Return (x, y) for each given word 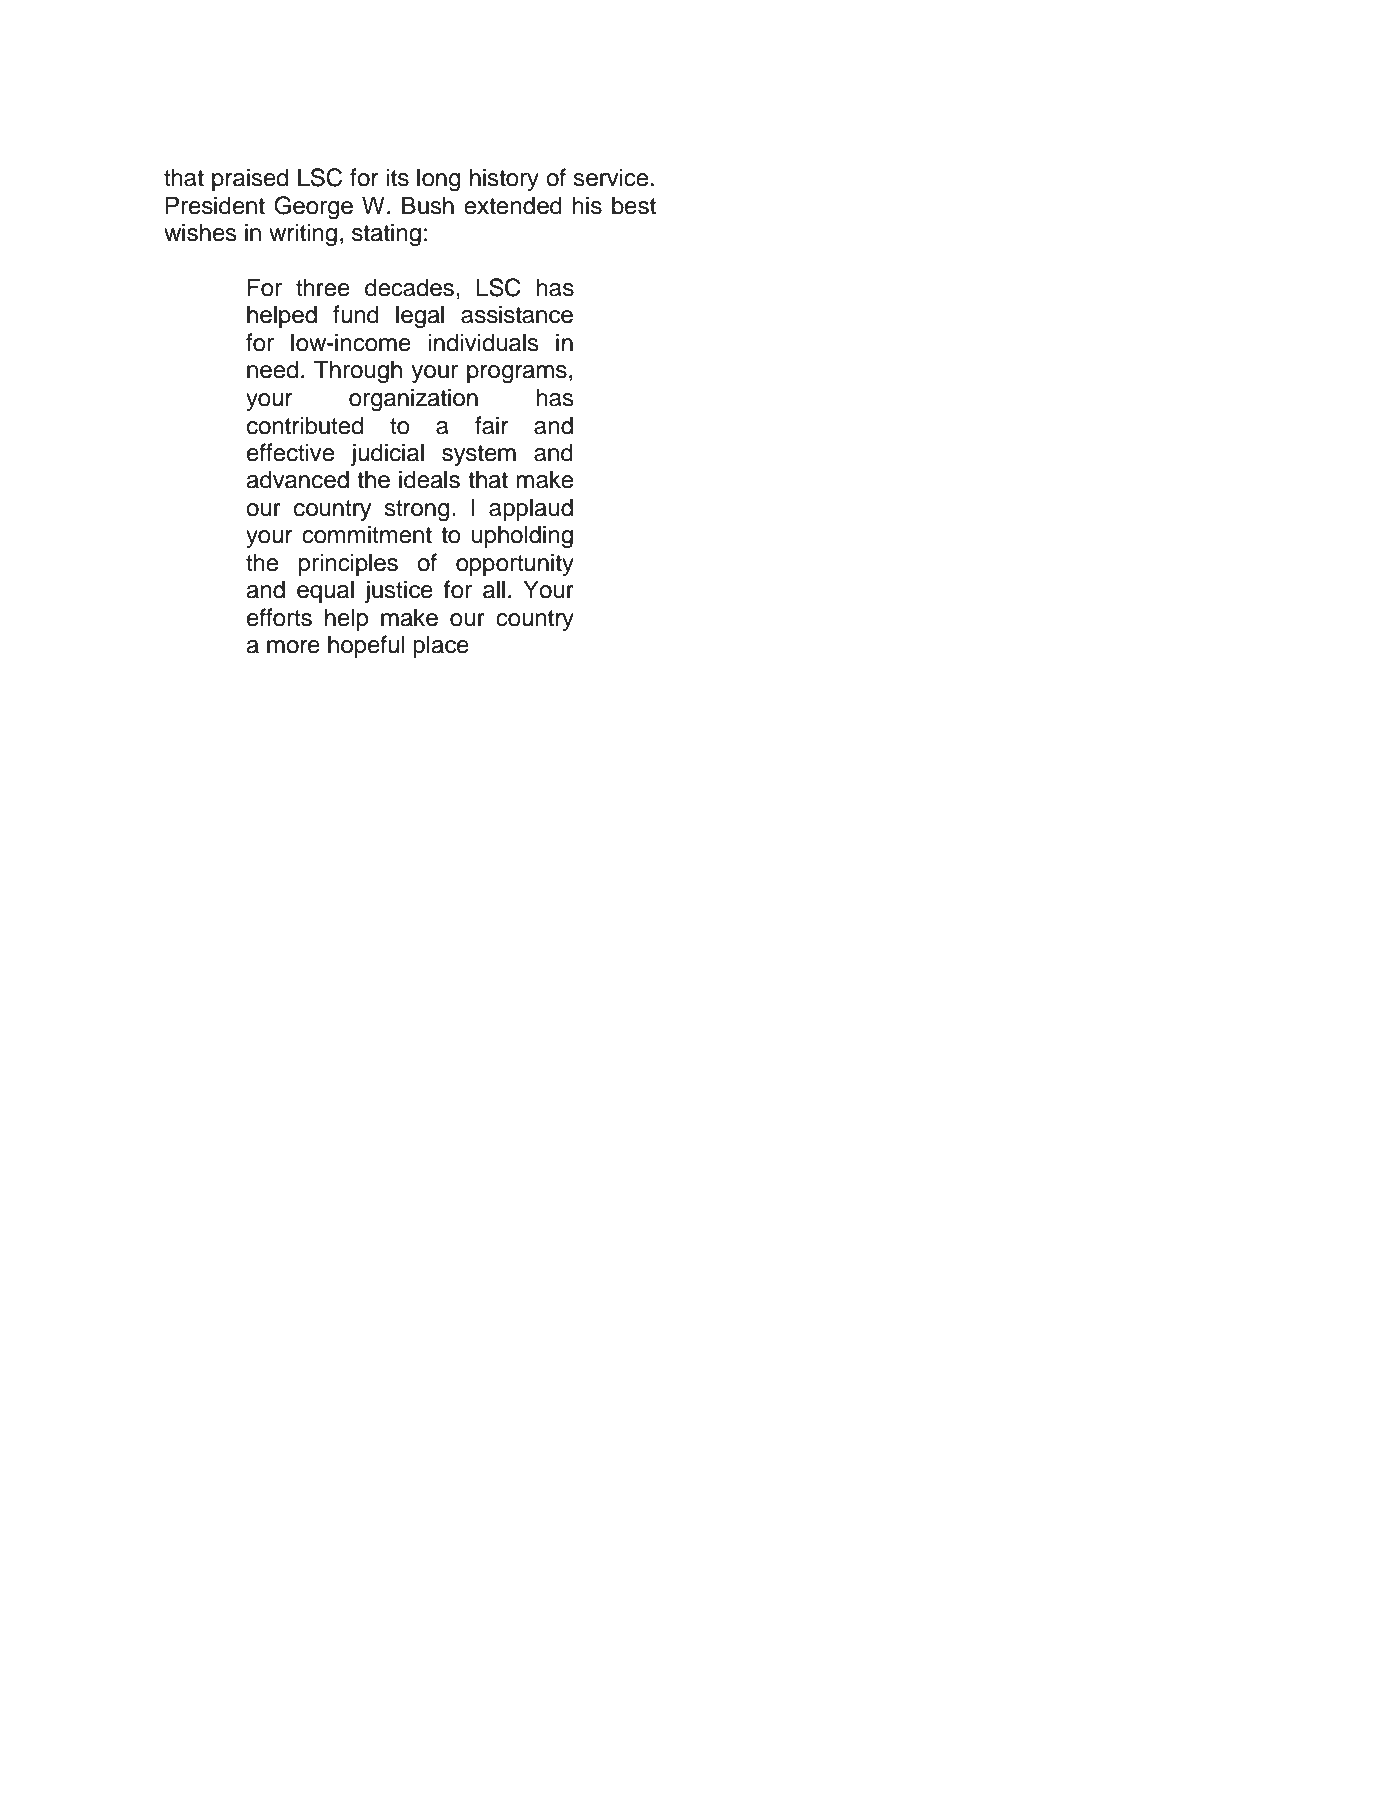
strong (416, 511)
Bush (428, 205)
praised (250, 179)
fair (491, 425)
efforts (279, 617)
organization (413, 400)
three (323, 287)
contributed (305, 425)
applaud (531, 509)
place (441, 646)
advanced (297, 479)
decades (409, 287)
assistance (517, 314)
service (610, 177)
